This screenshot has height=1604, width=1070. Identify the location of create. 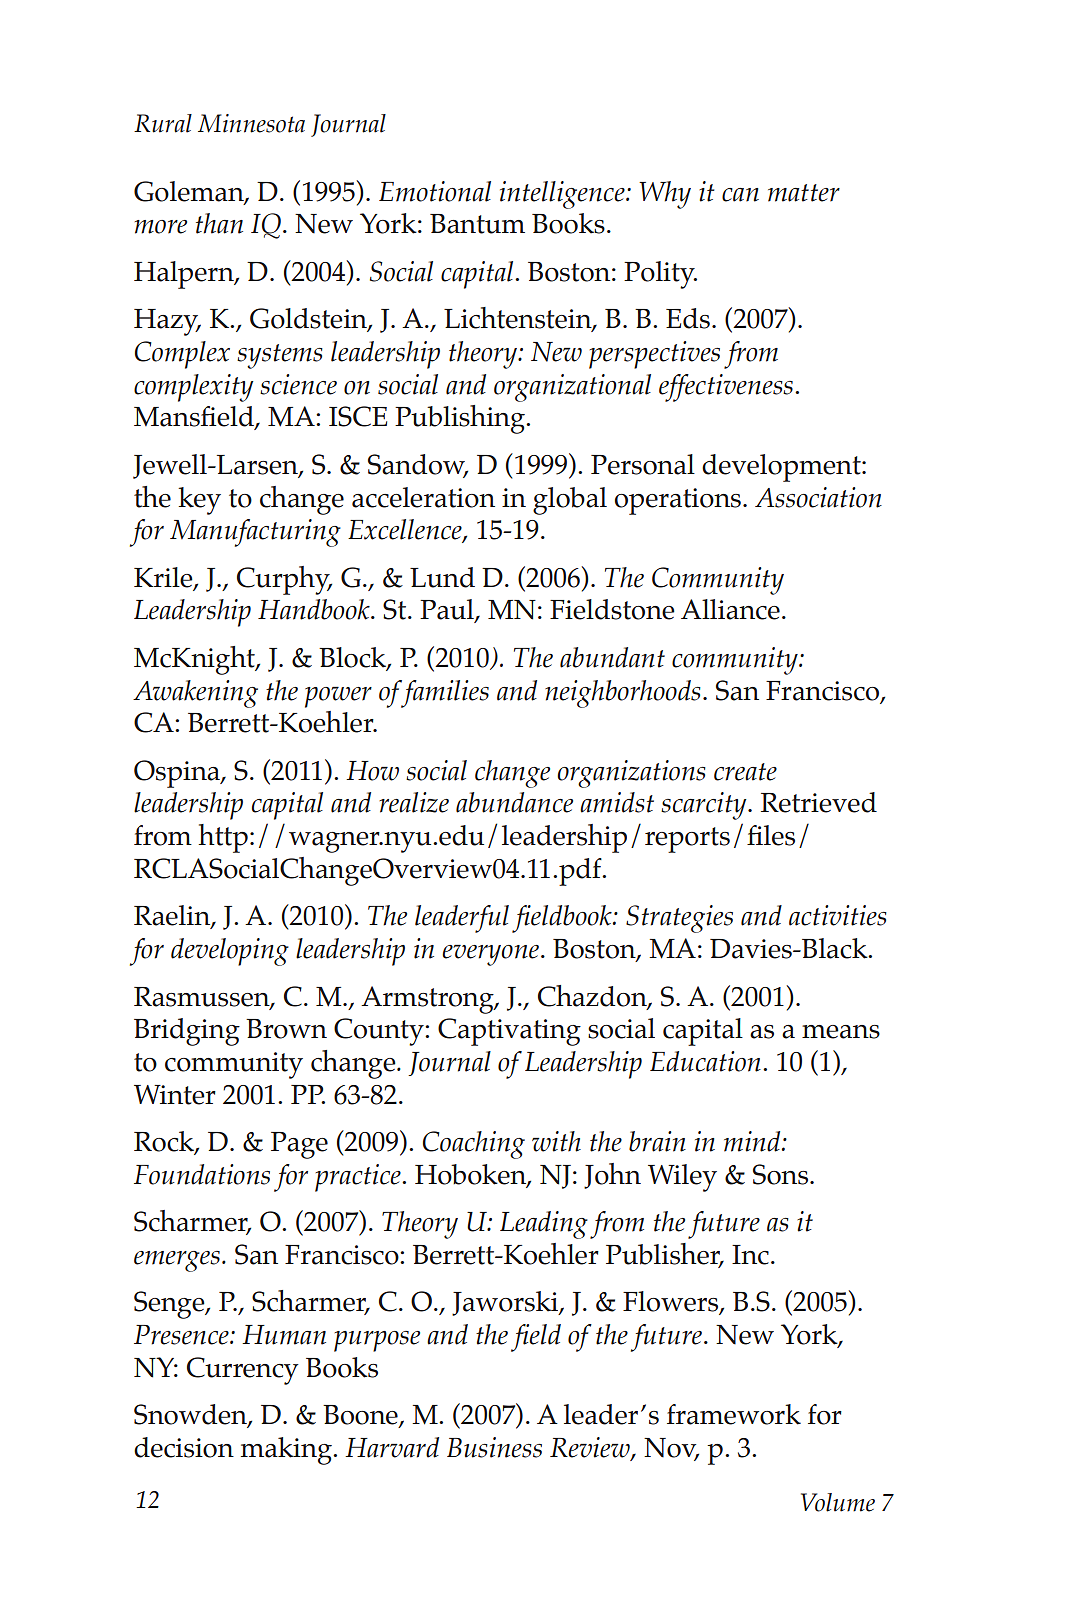
(745, 772).
